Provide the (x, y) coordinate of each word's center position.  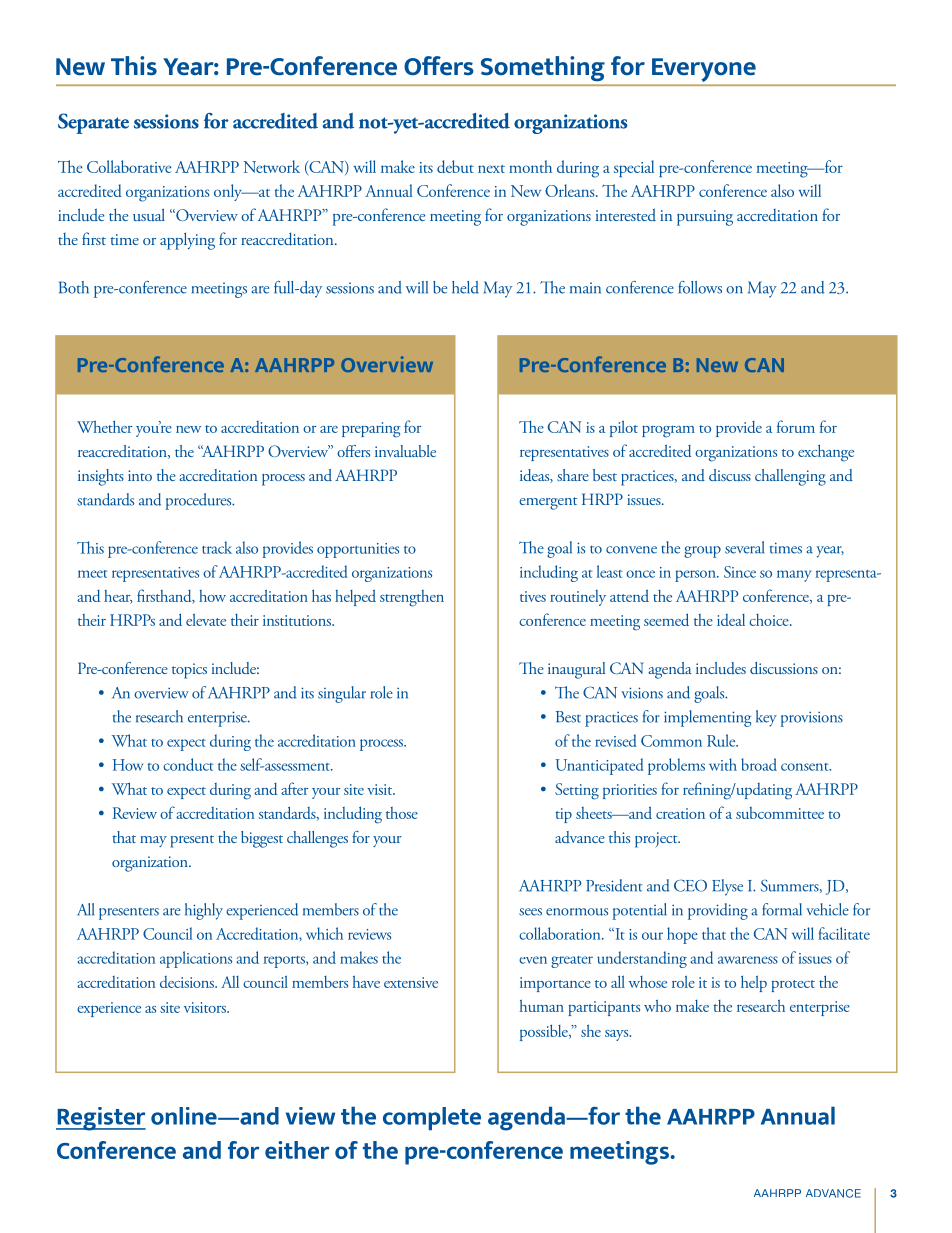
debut (455, 166)
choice (770, 620)
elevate (206, 619)
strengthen (412, 598)
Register (101, 1119)
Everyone (704, 70)
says (618, 1035)
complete (432, 1118)
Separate (93, 123)
